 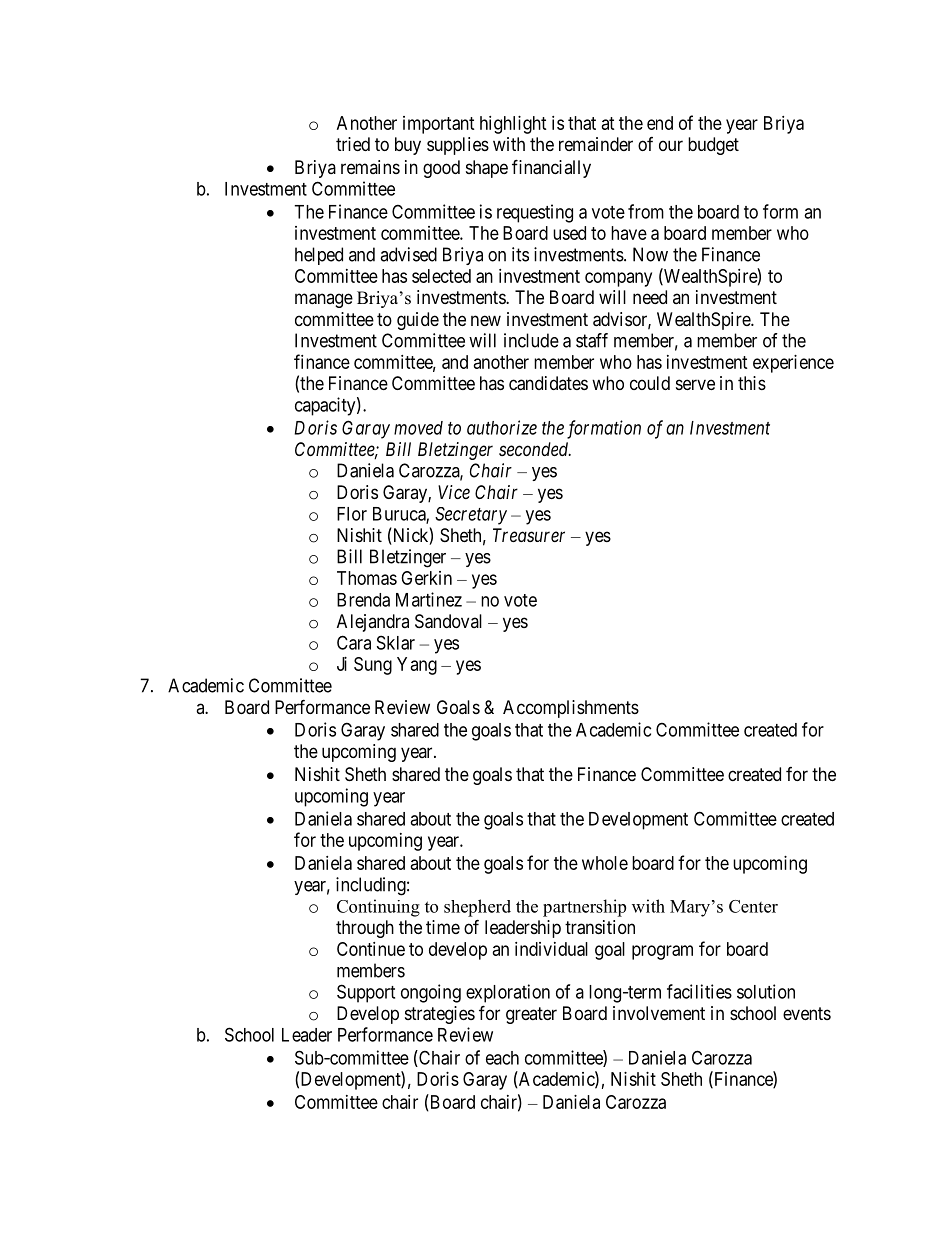 I want to click on this, so click(x=752, y=383).
